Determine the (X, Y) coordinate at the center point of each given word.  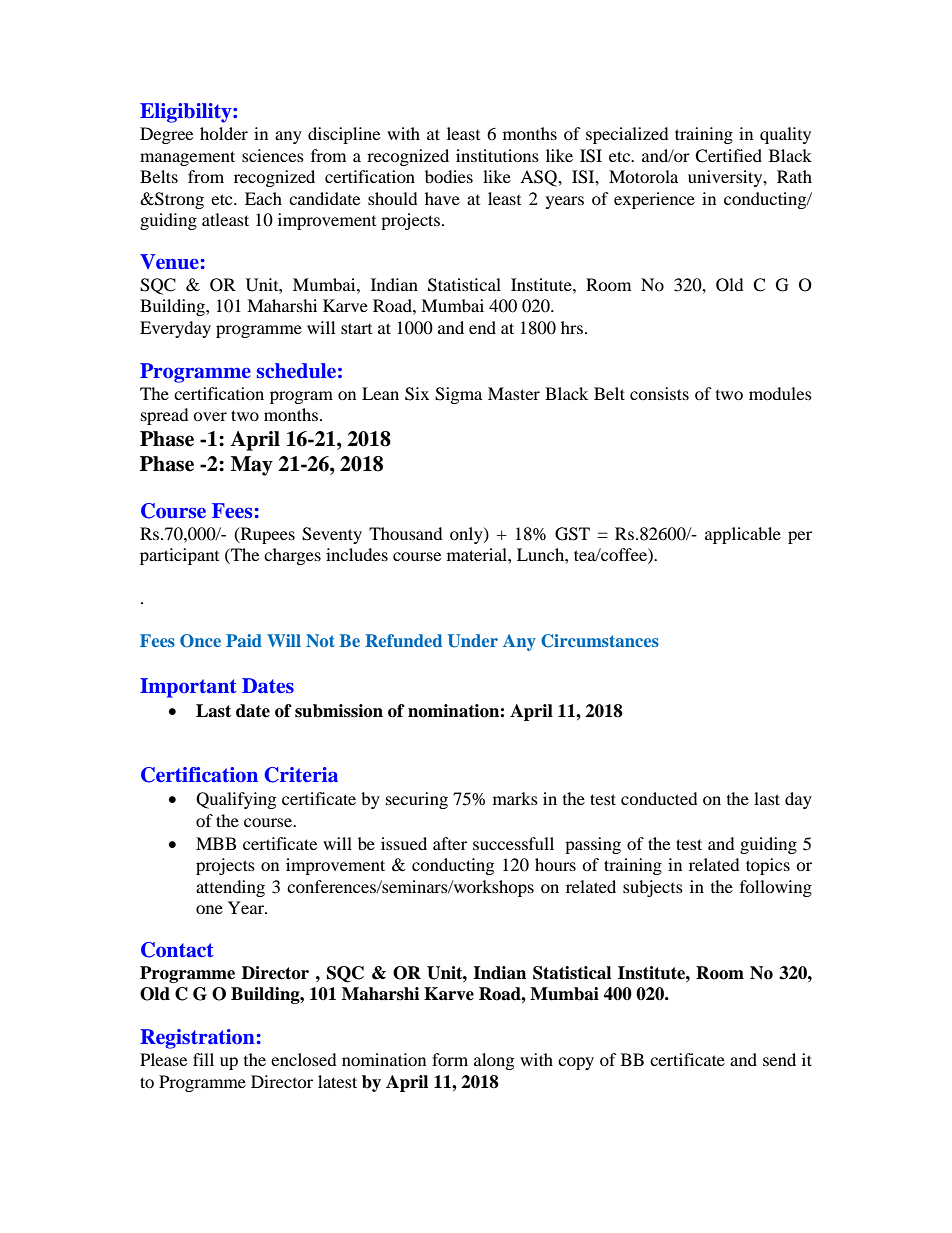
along (494, 1061)
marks (515, 798)
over (210, 416)
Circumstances (600, 641)
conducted (659, 798)
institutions (497, 155)
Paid (244, 640)
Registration (197, 1039)
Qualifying (236, 800)
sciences (273, 155)
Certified (728, 156)
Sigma (458, 395)
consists (659, 393)
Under (473, 641)
